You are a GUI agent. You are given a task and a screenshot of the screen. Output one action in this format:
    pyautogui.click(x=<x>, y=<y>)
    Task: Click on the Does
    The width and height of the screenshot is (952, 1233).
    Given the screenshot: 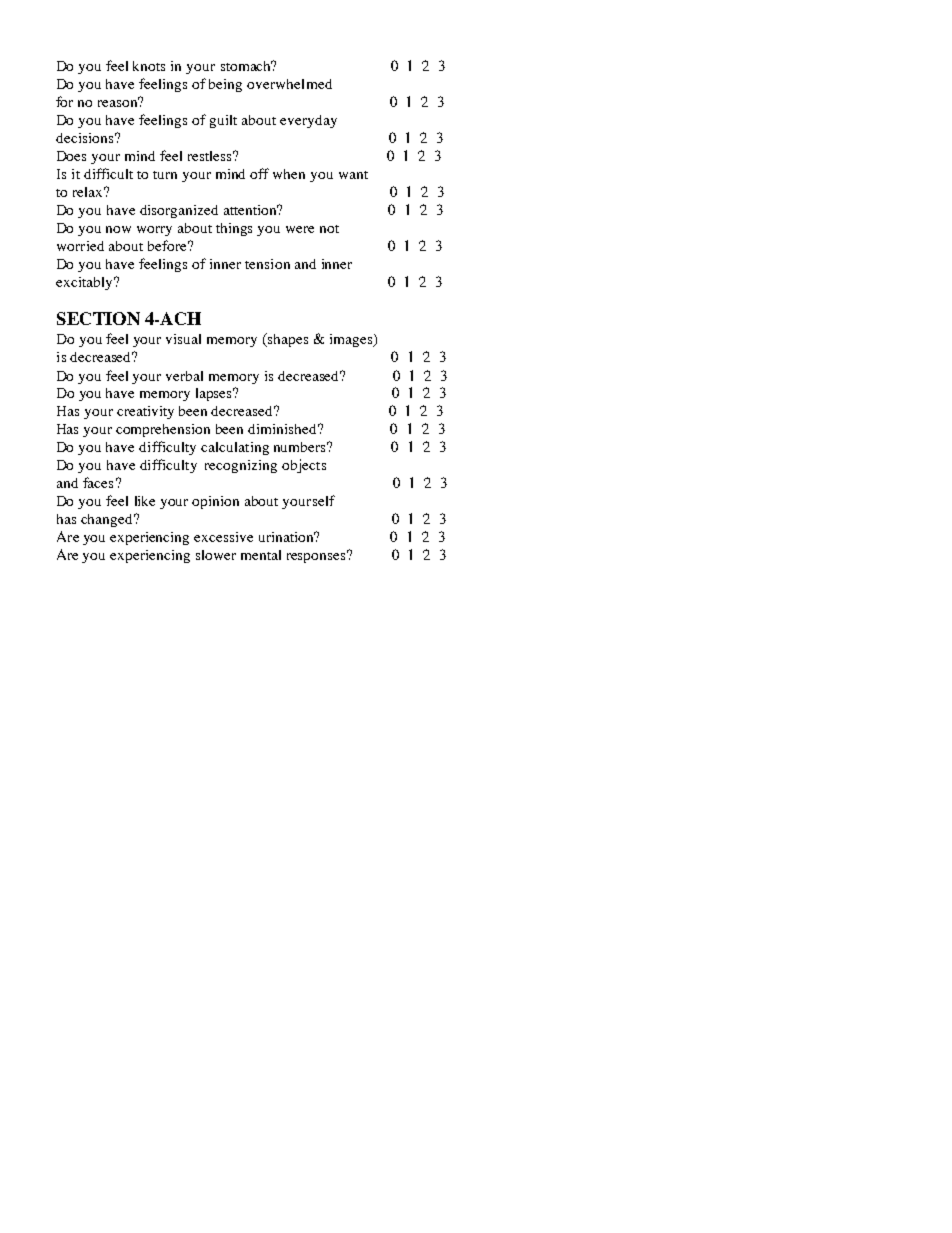 What is the action you would take?
    pyautogui.click(x=71, y=156)
